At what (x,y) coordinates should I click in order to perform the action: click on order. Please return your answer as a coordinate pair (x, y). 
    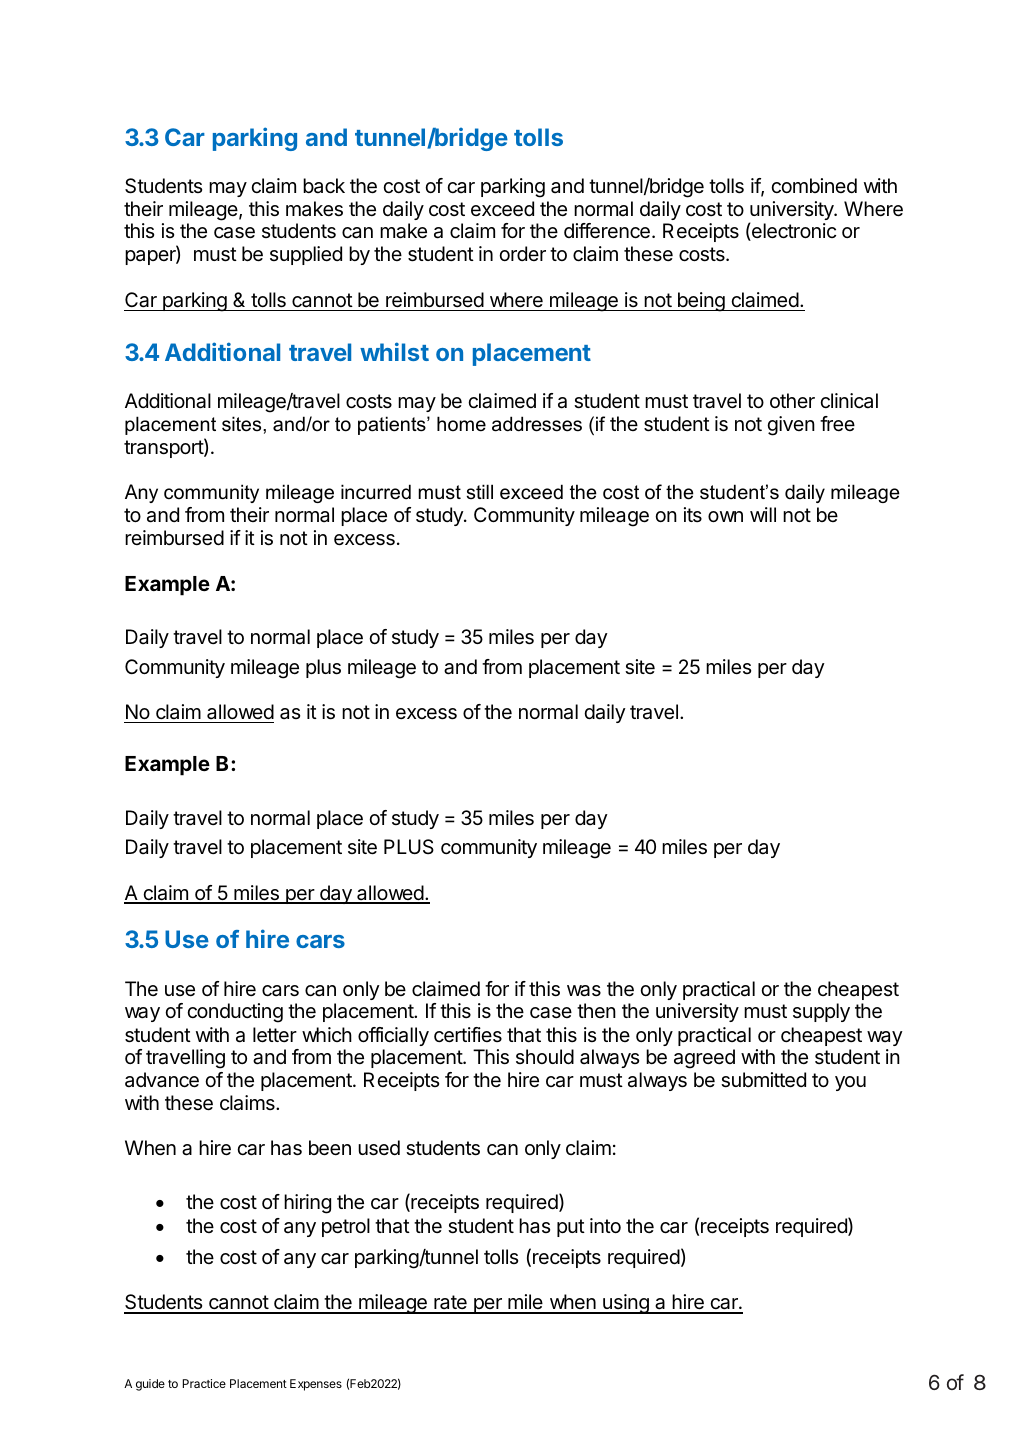
    Looking at the image, I should click on (522, 253).
